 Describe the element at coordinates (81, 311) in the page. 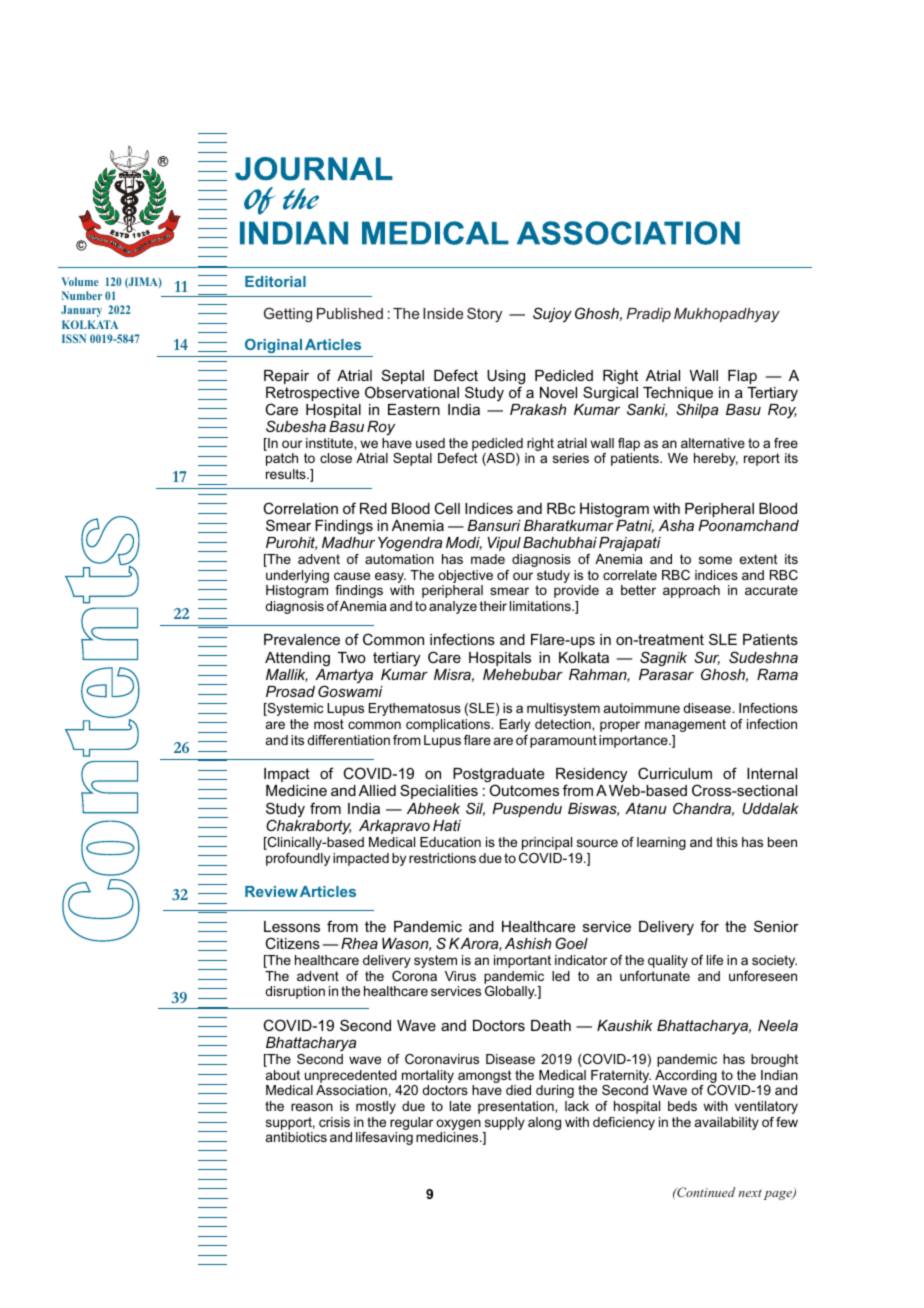

I see `January` at that location.
